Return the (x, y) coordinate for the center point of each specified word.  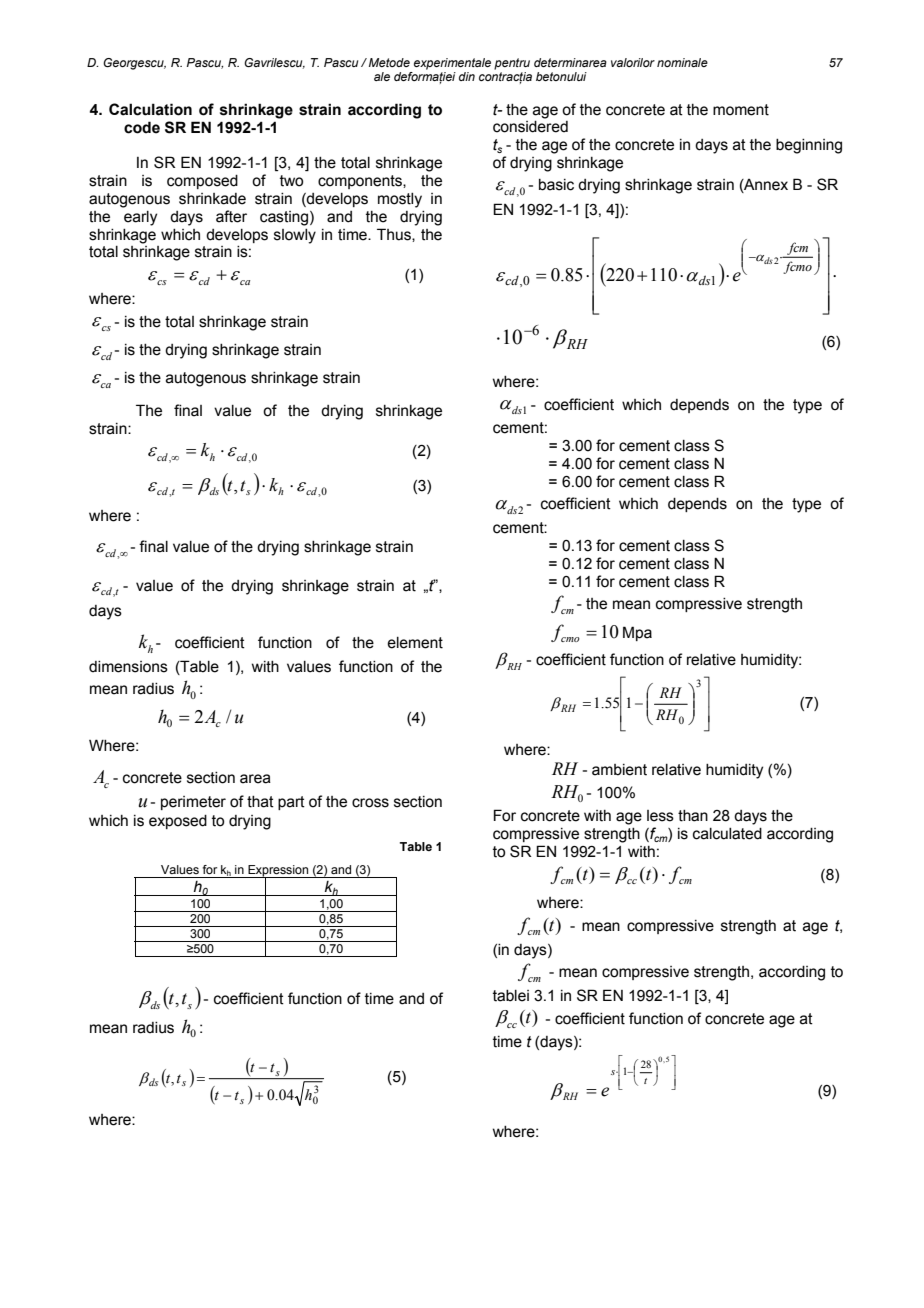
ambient (619, 770)
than (693, 816)
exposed (178, 822)
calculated (727, 834)
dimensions (128, 667)
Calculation (150, 109)
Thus (395, 235)
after (231, 216)
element (415, 643)
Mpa (637, 633)
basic (556, 185)
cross (370, 803)
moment (741, 110)
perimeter (193, 803)
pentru (512, 64)
